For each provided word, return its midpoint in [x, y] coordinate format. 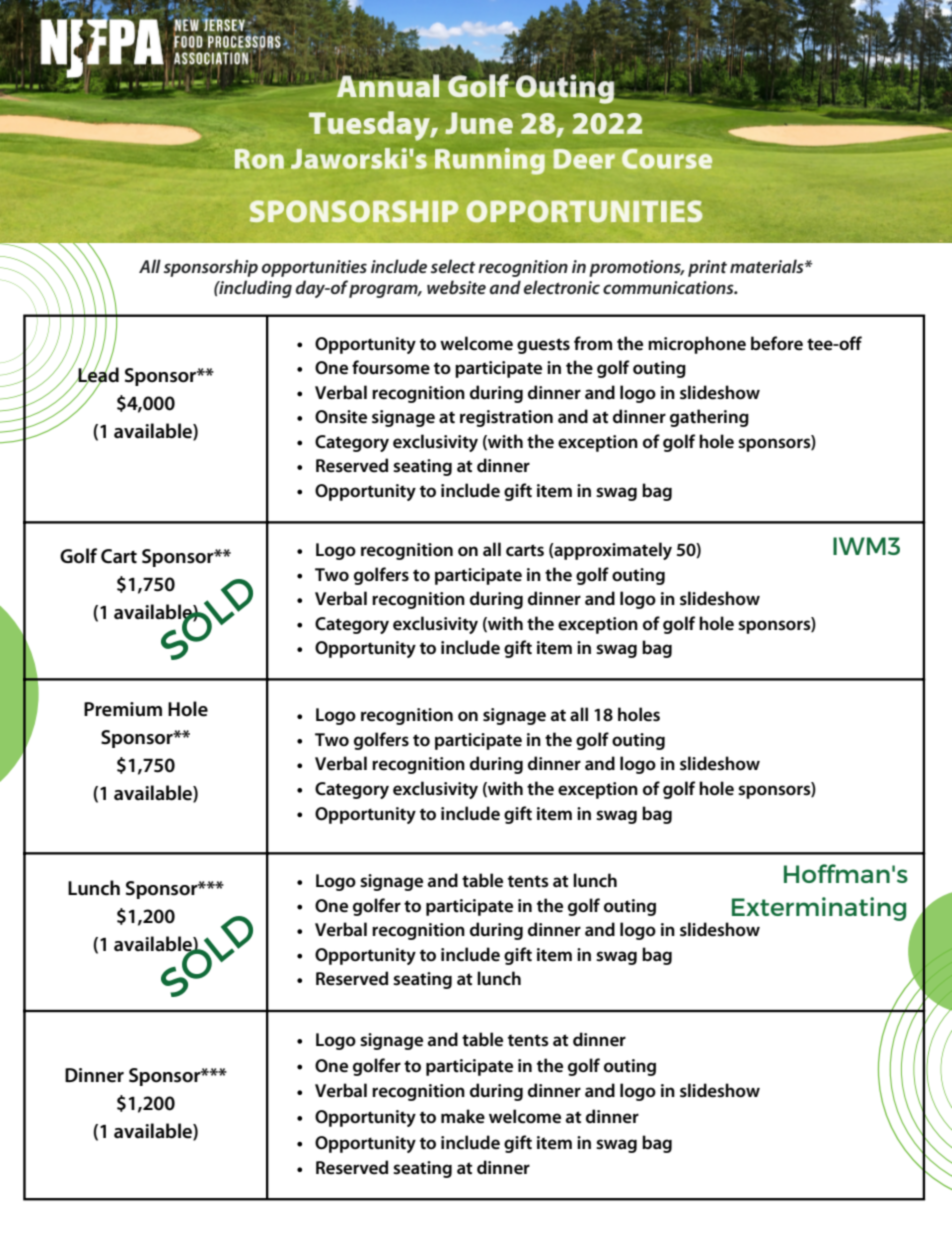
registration [506, 418]
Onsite [341, 417]
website [456, 287]
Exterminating [819, 909]
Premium [123, 709]
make [463, 1116]
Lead [97, 375]
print [707, 268]
